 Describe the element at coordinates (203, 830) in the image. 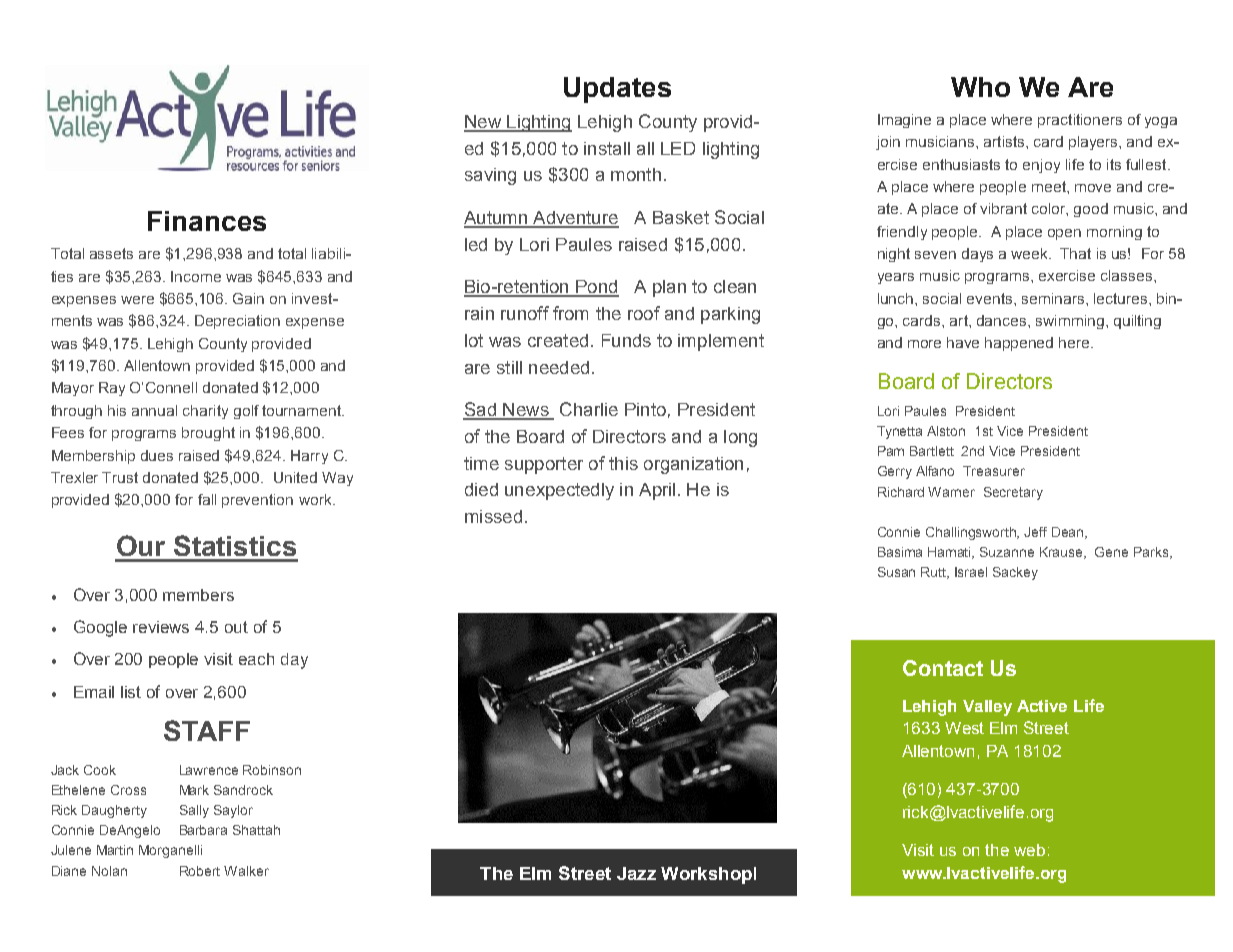

I see `Barbara` at that location.
